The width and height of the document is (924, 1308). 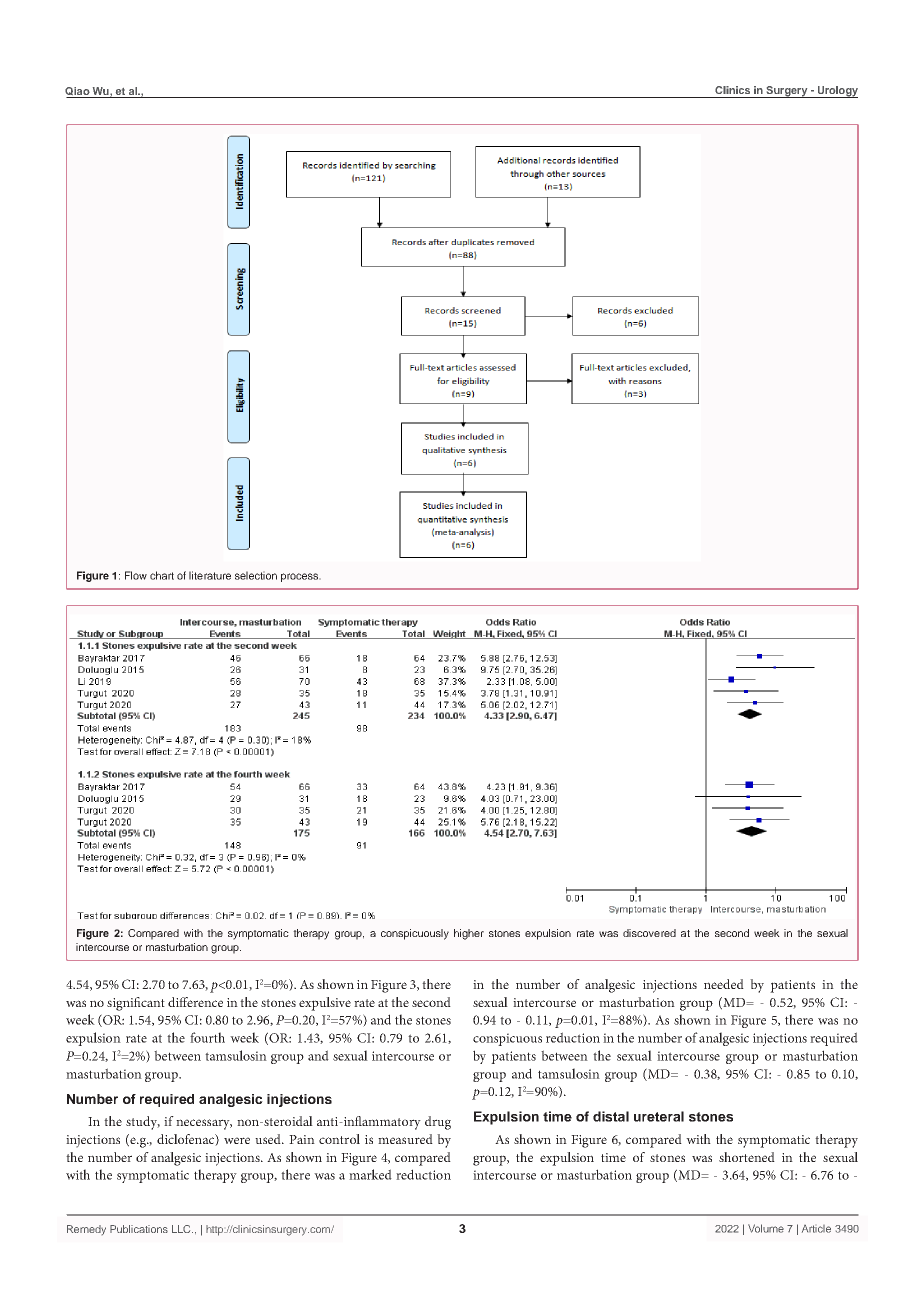 I want to click on chart, so click(x=162, y=575).
